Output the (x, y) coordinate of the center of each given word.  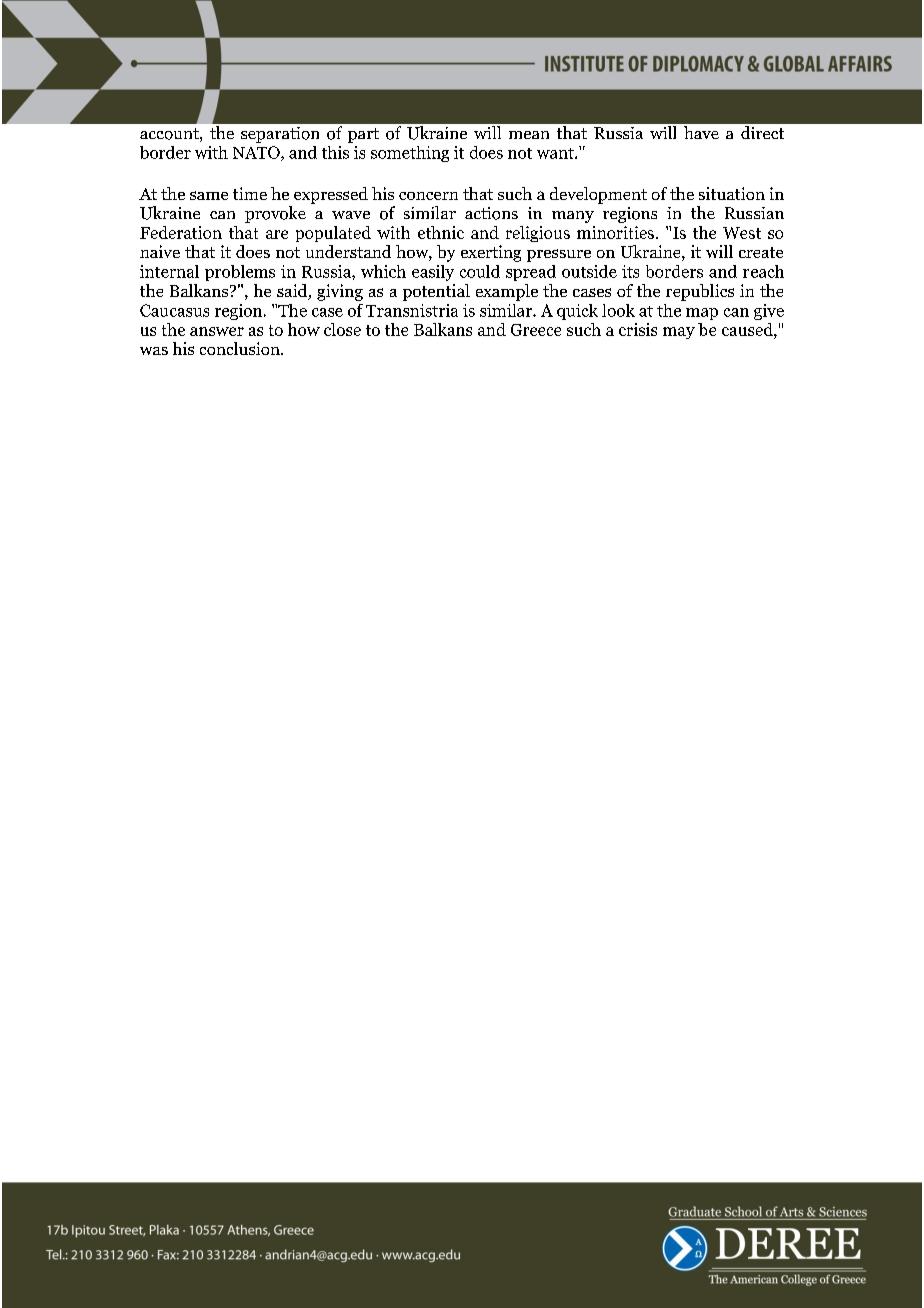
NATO (257, 153)
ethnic (441, 232)
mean (529, 135)
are (277, 234)
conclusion (241, 348)
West (742, 233)
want (556, 153)
